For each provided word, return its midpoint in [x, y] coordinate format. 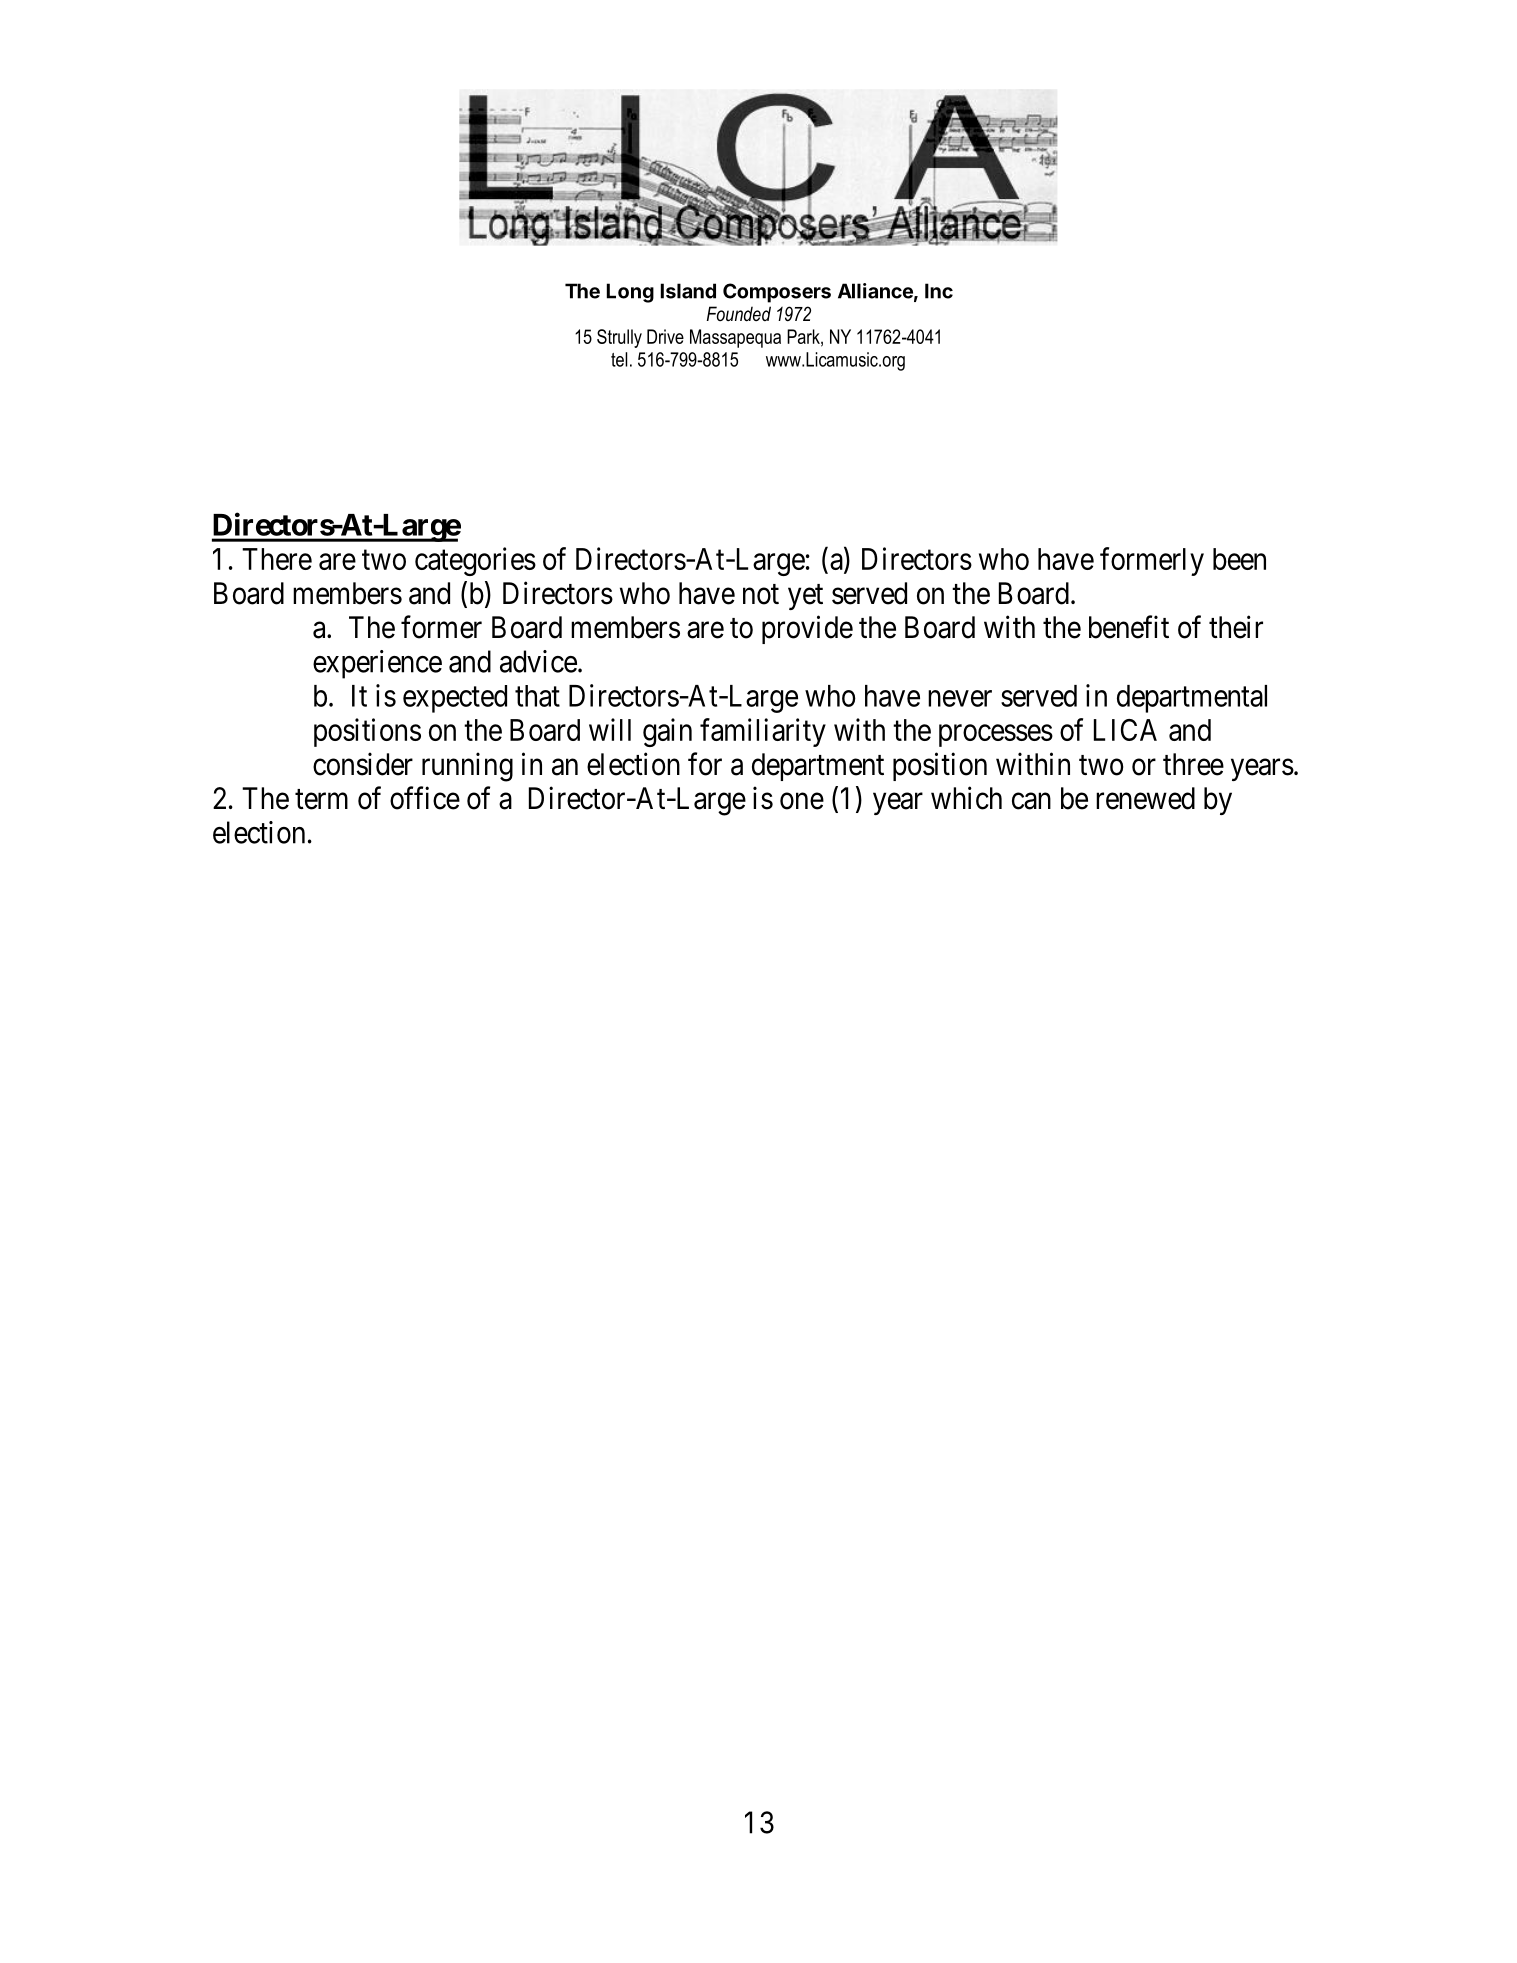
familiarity [763, 732]
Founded [739, 314]
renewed [1145, 798]
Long [630, 293]
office [425, 798]
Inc [939, 291]
